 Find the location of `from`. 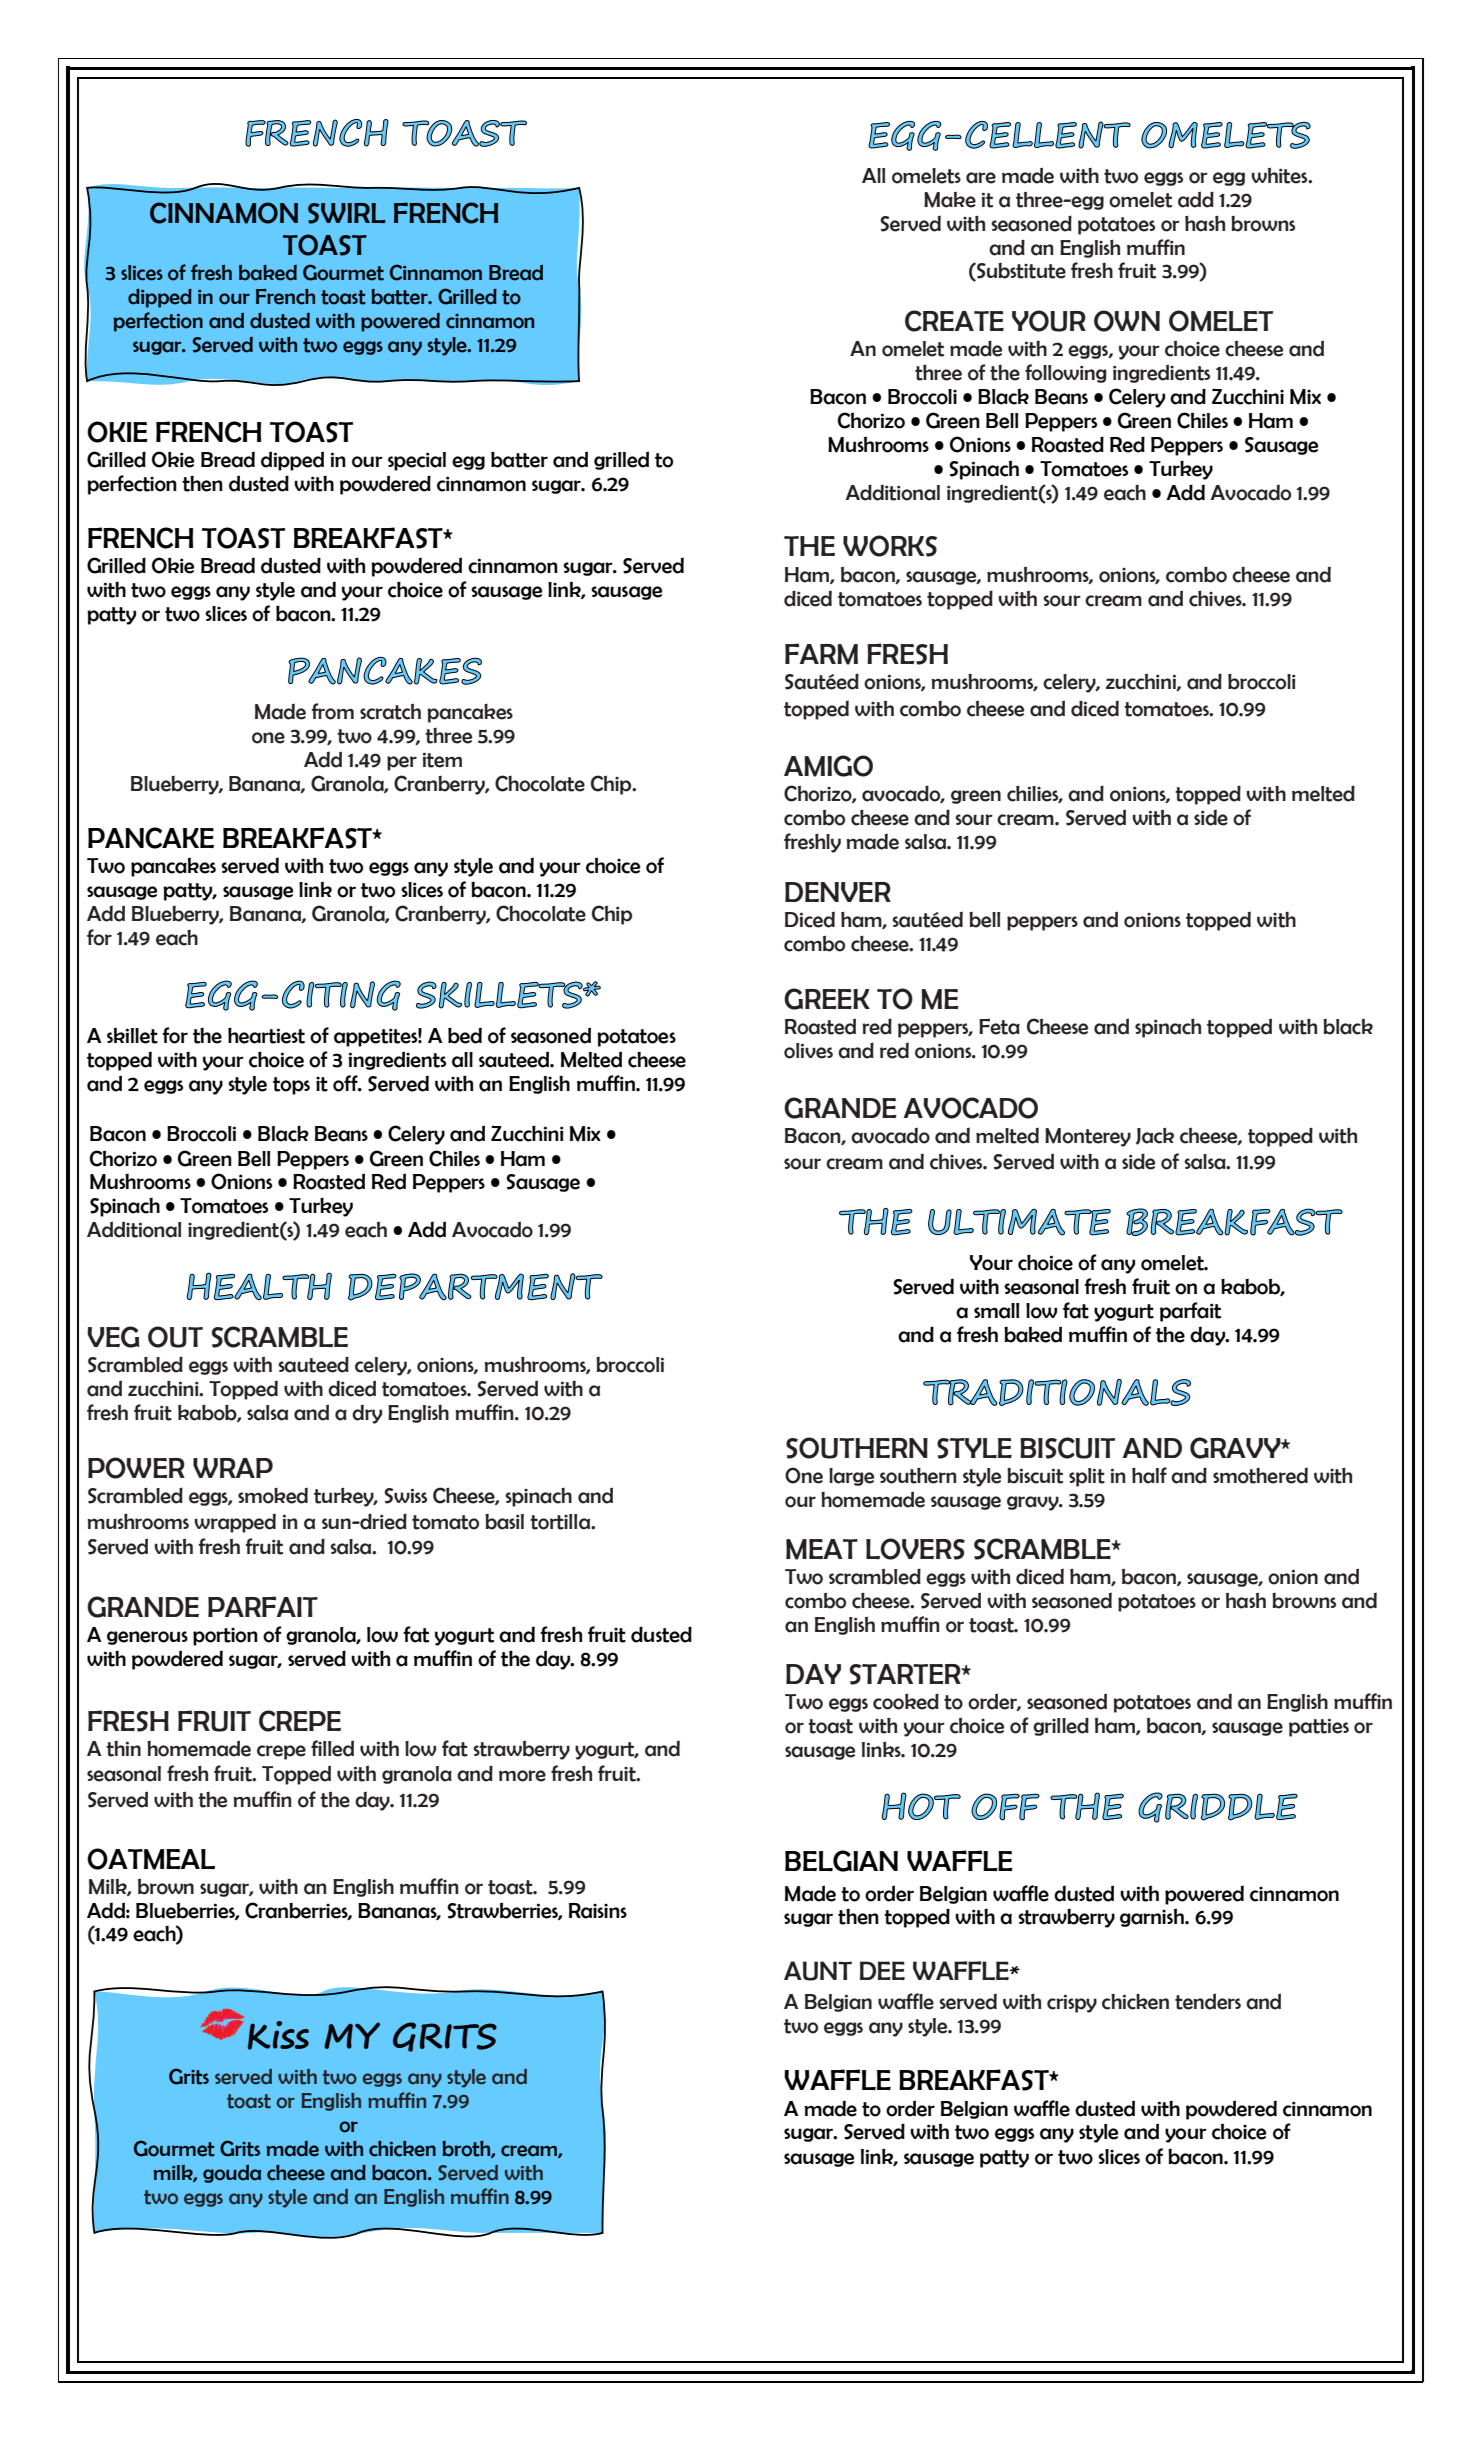

from is located at coordinates (332, 711).
